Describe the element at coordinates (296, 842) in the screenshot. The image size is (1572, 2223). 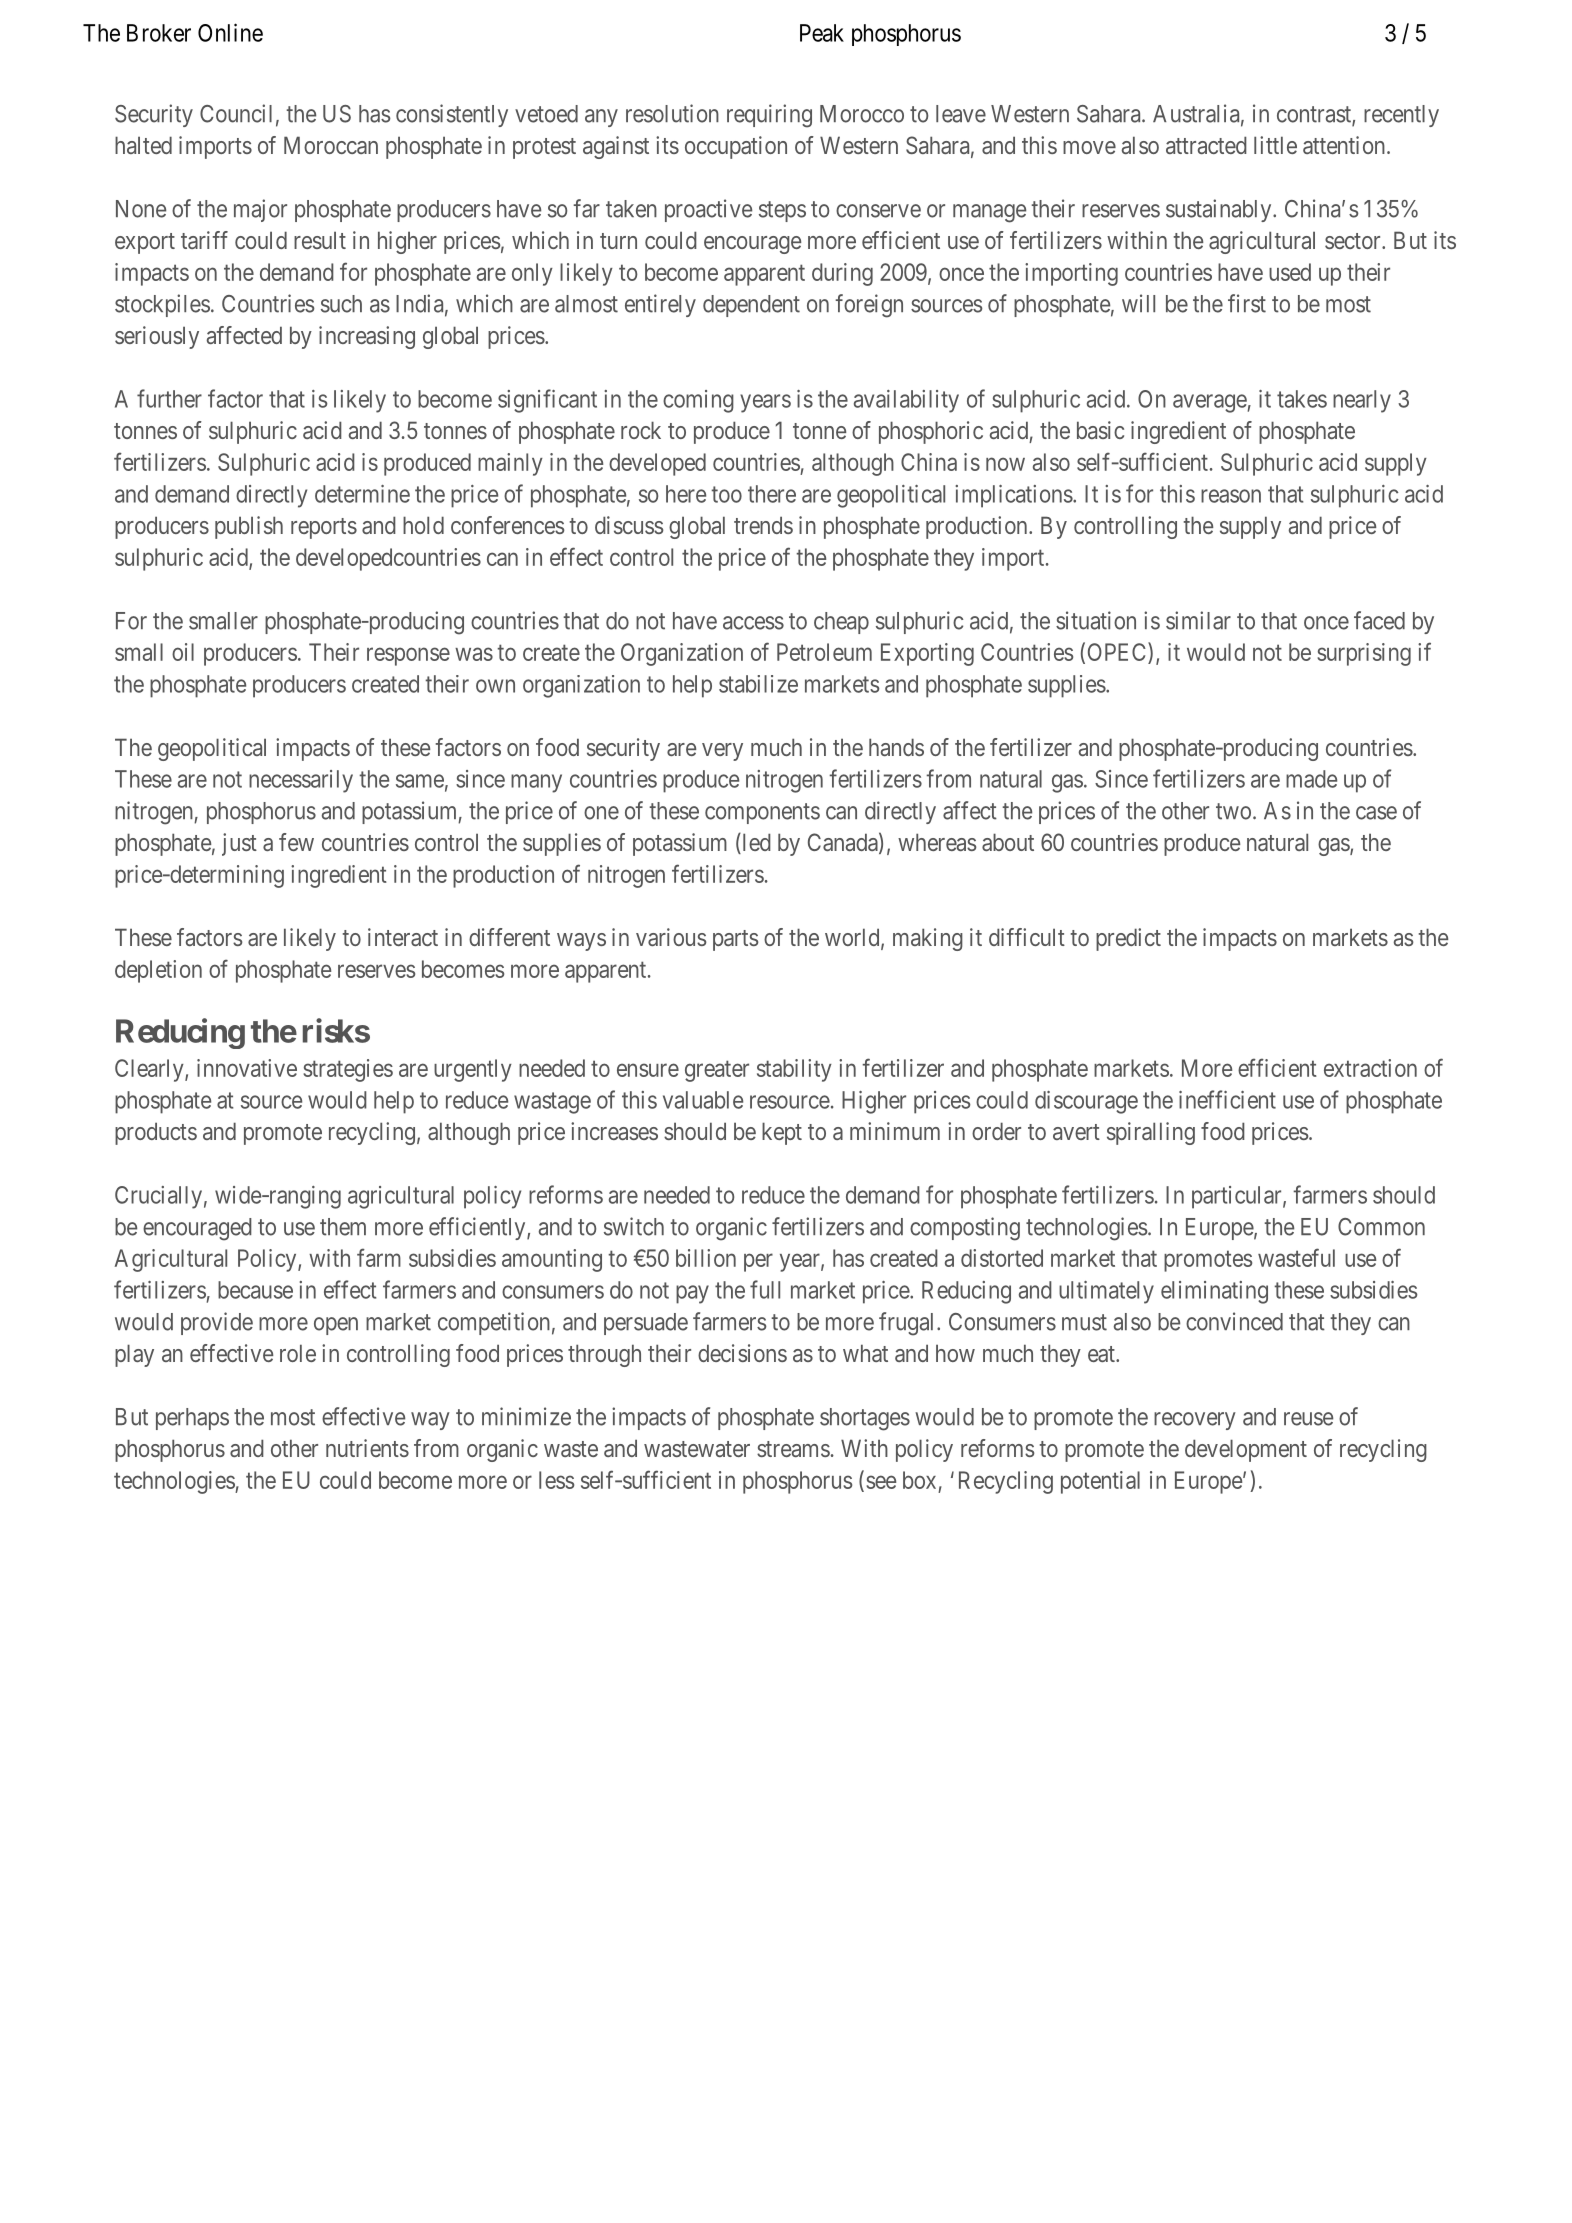
I see `few` at that location.
